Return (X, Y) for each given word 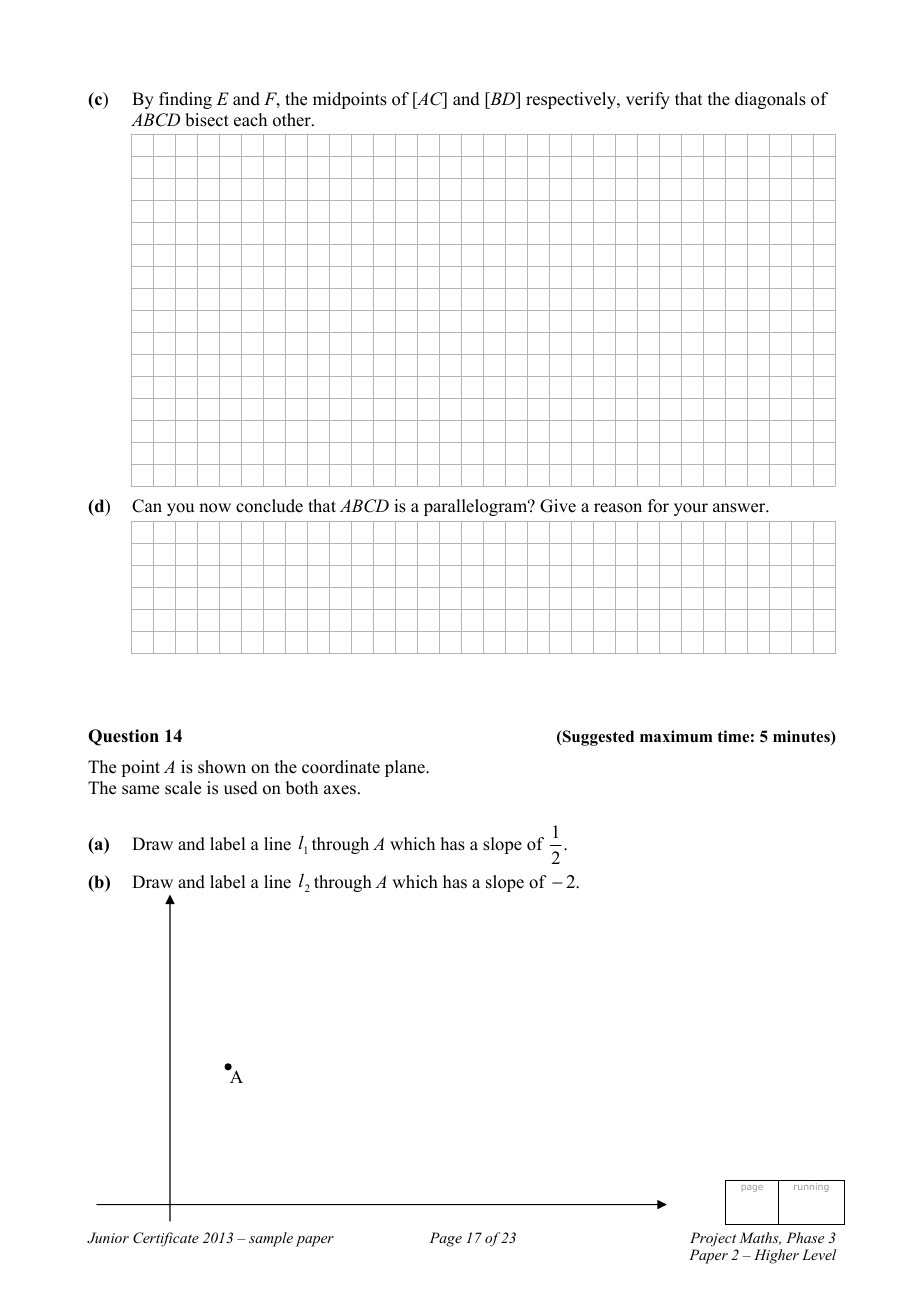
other (293, 120)
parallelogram (477, 507)
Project (713, 1239)
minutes (802, 737)
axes (340, 790)
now (215, 508)
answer (740, 508)
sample (271, 1239)
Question (123, 737)
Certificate (166, 1239)
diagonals (770, 100)
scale (183, 788)
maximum (676, 736)
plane (406, 768)
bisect (207, 120)
